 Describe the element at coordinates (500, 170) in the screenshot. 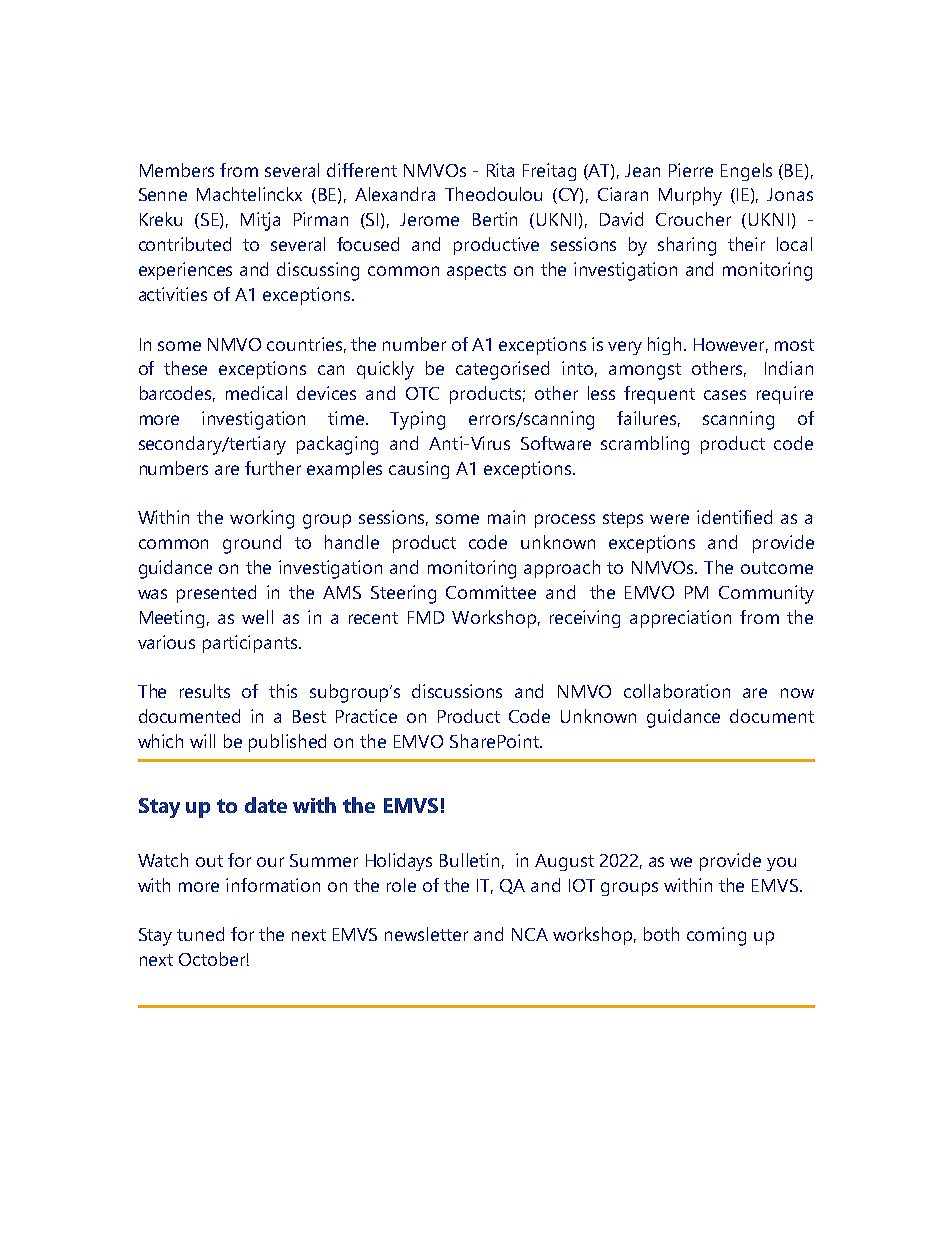

I see `Rita` at that location.
